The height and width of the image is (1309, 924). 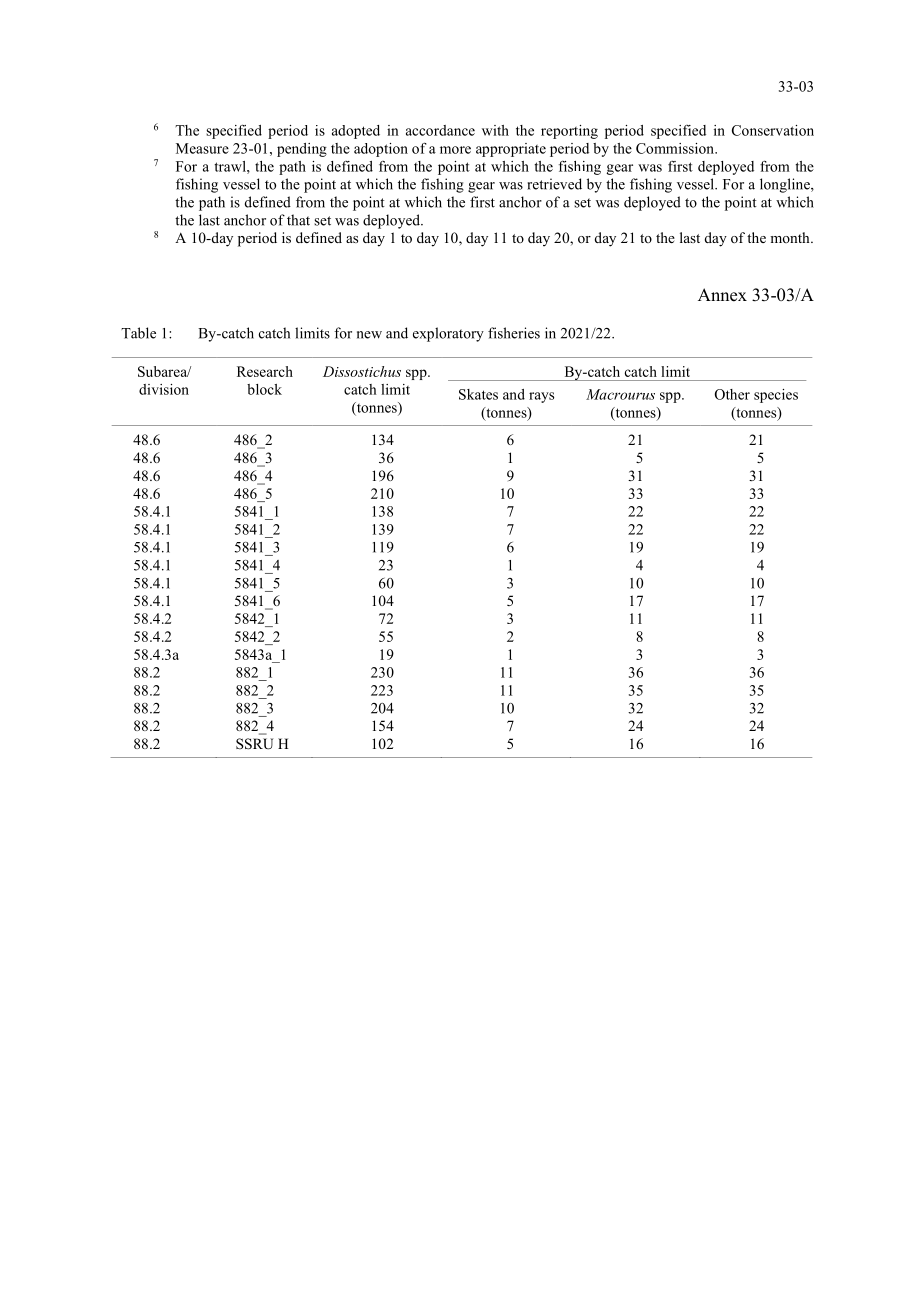 What do you see at coordinates (448, 334) in the image?
I see `exploratory` at bounding box center [448, 334].
